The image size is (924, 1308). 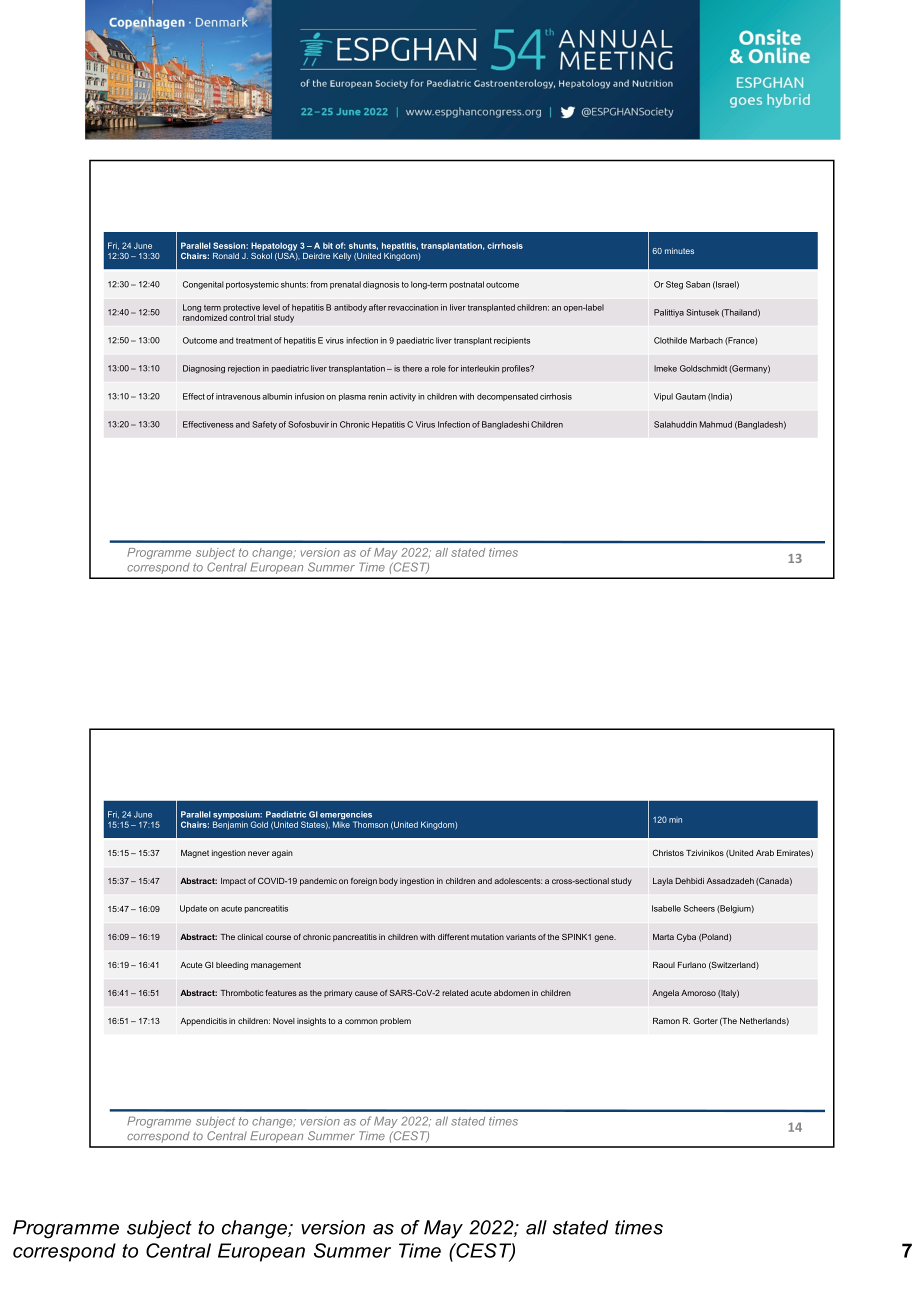 I want to click on Hepatology, so click(x=274, y=246).
